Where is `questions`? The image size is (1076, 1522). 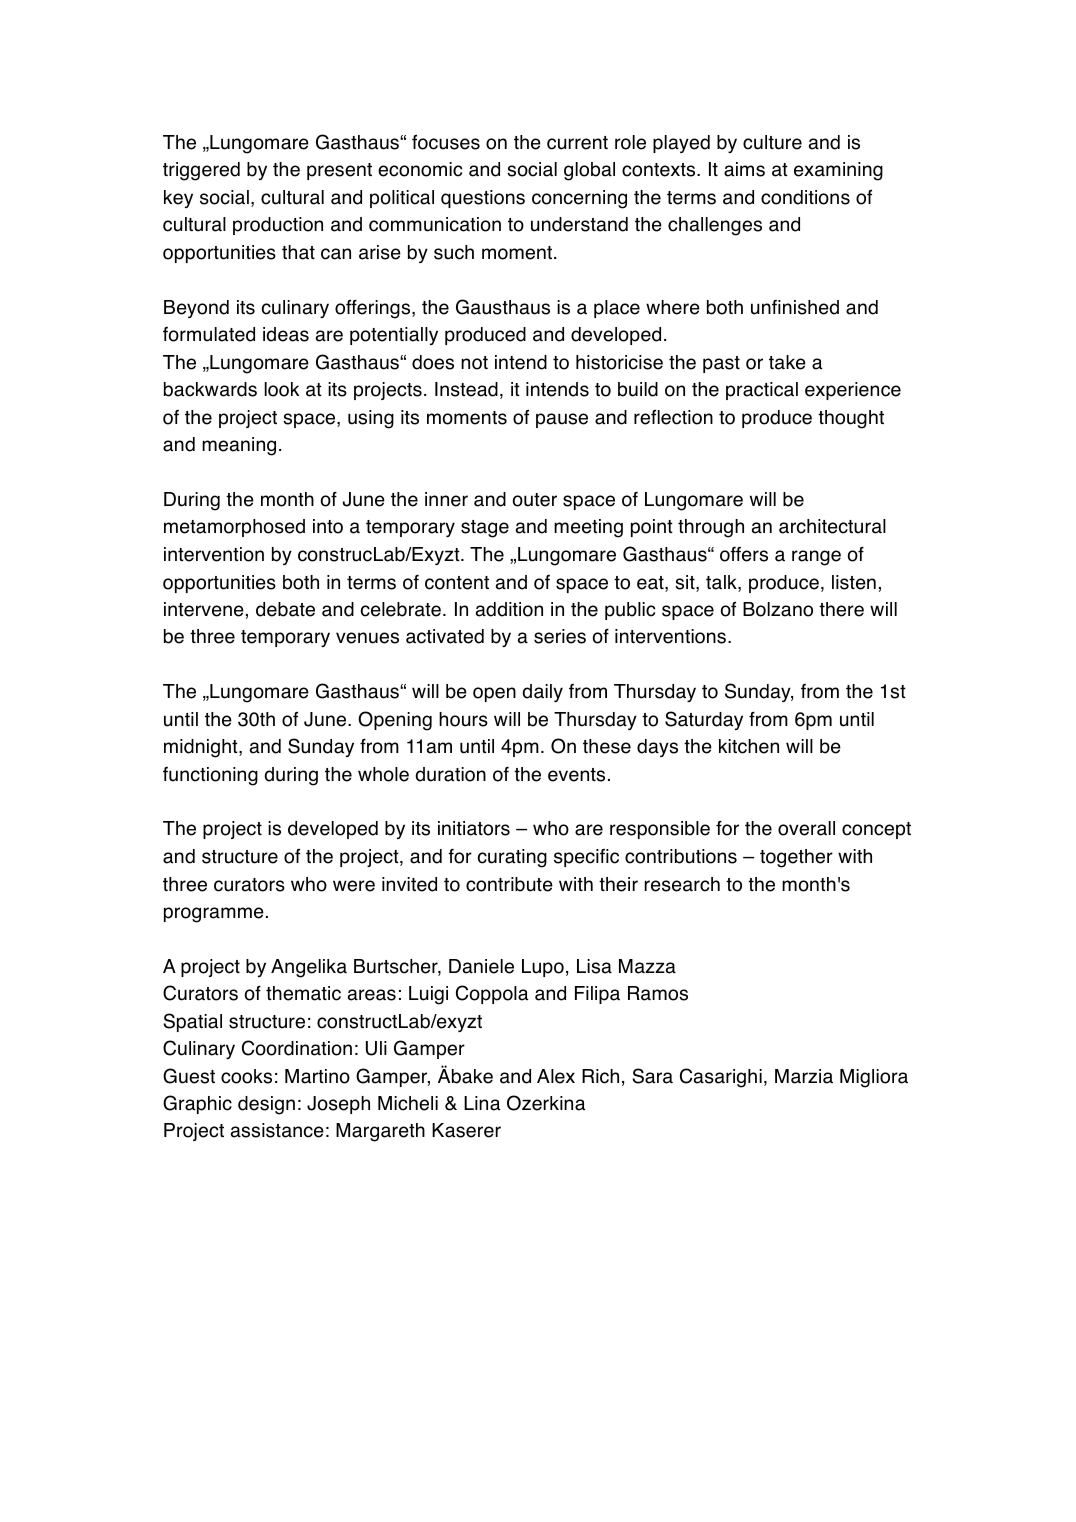 questions is located at coordinates (483, 199).
